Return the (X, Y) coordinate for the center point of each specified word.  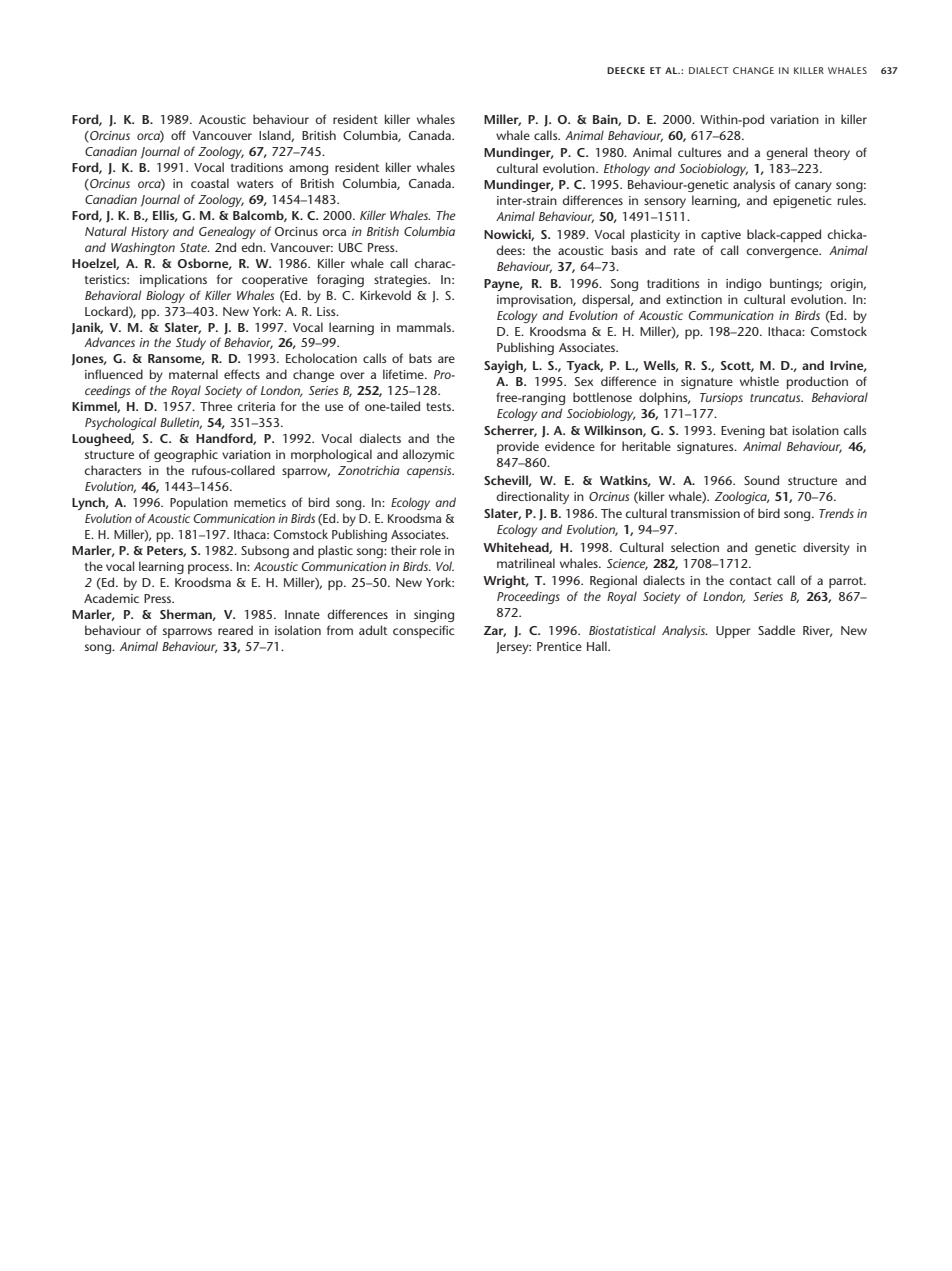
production (817, 382)
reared (235, 630)
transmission (705, 513)
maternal (193, 374)
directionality (532, 497)
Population (199, 503)
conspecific (424, 631)
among (308, 170)
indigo (744, 284)
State (195, 247)
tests (439, 407)
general (786, 153)
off (178, 135)
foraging (340, 280)
